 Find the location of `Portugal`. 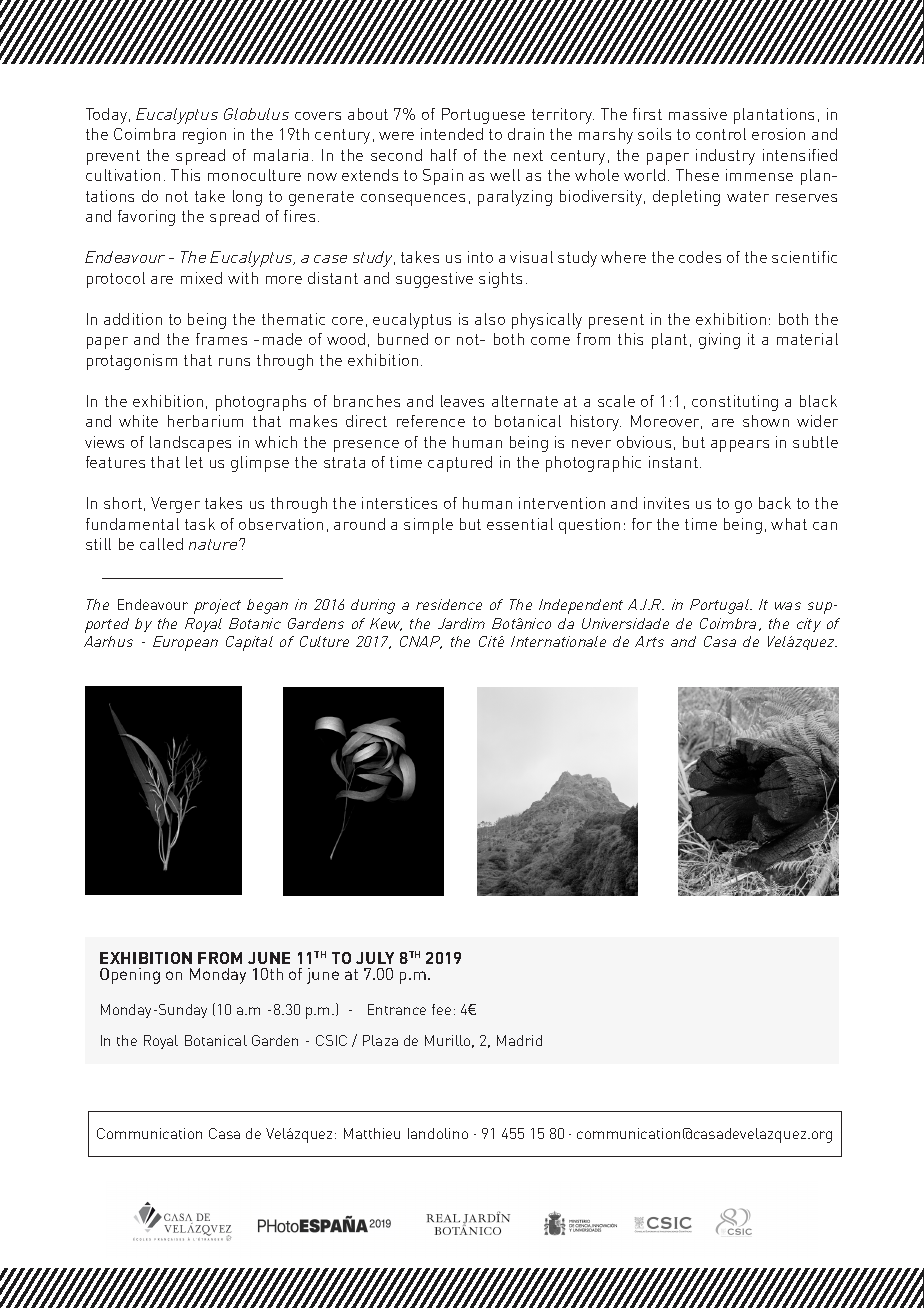

Portugal is located at coordinates (720, 606).
